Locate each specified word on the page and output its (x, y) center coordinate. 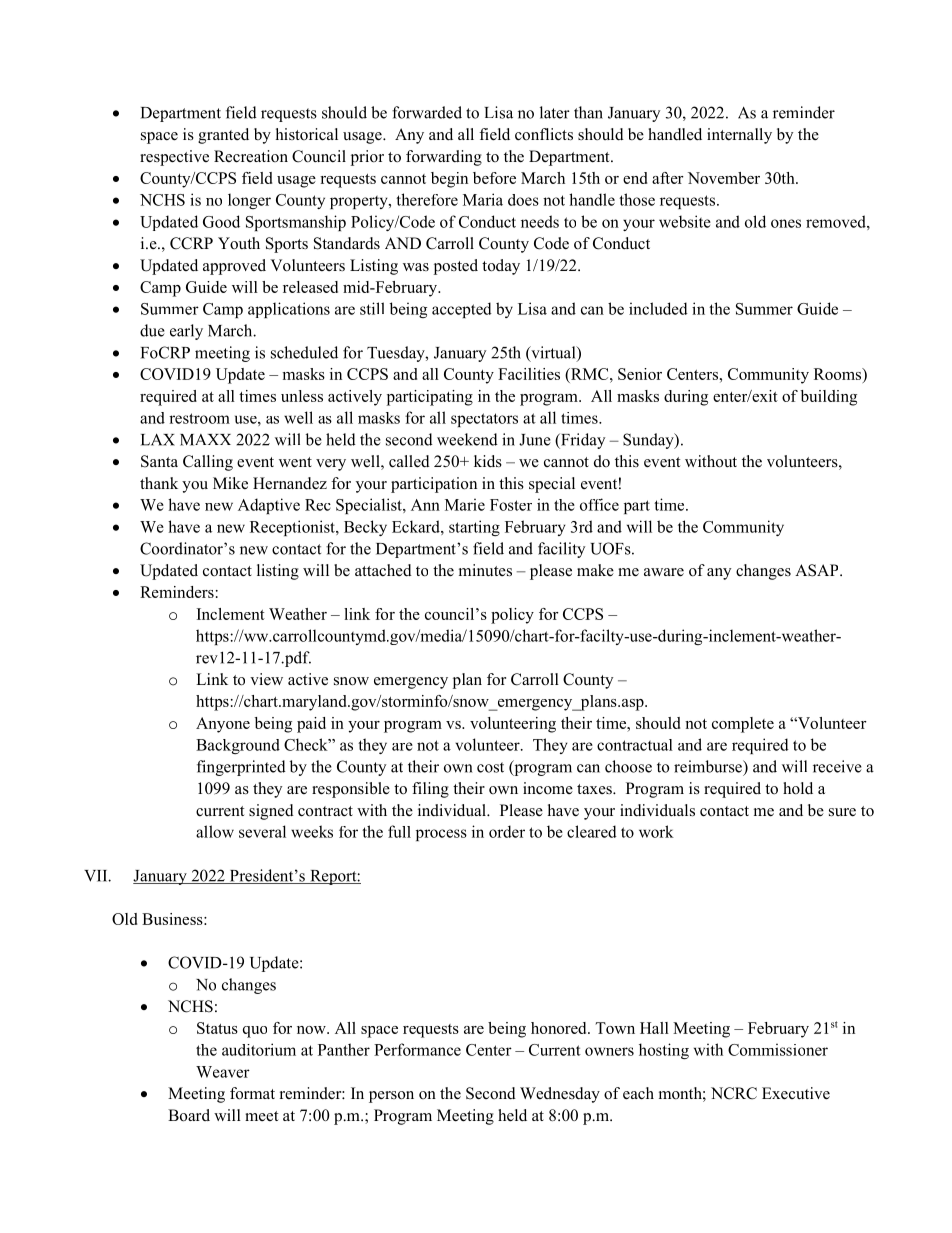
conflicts (544, 134)
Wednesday (560, 1095)
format (252, 1093)
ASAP (818, 570)
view (266, 679)
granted (223, 136)
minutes (485, 570)
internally (739, 136)
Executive (796, 1093)
